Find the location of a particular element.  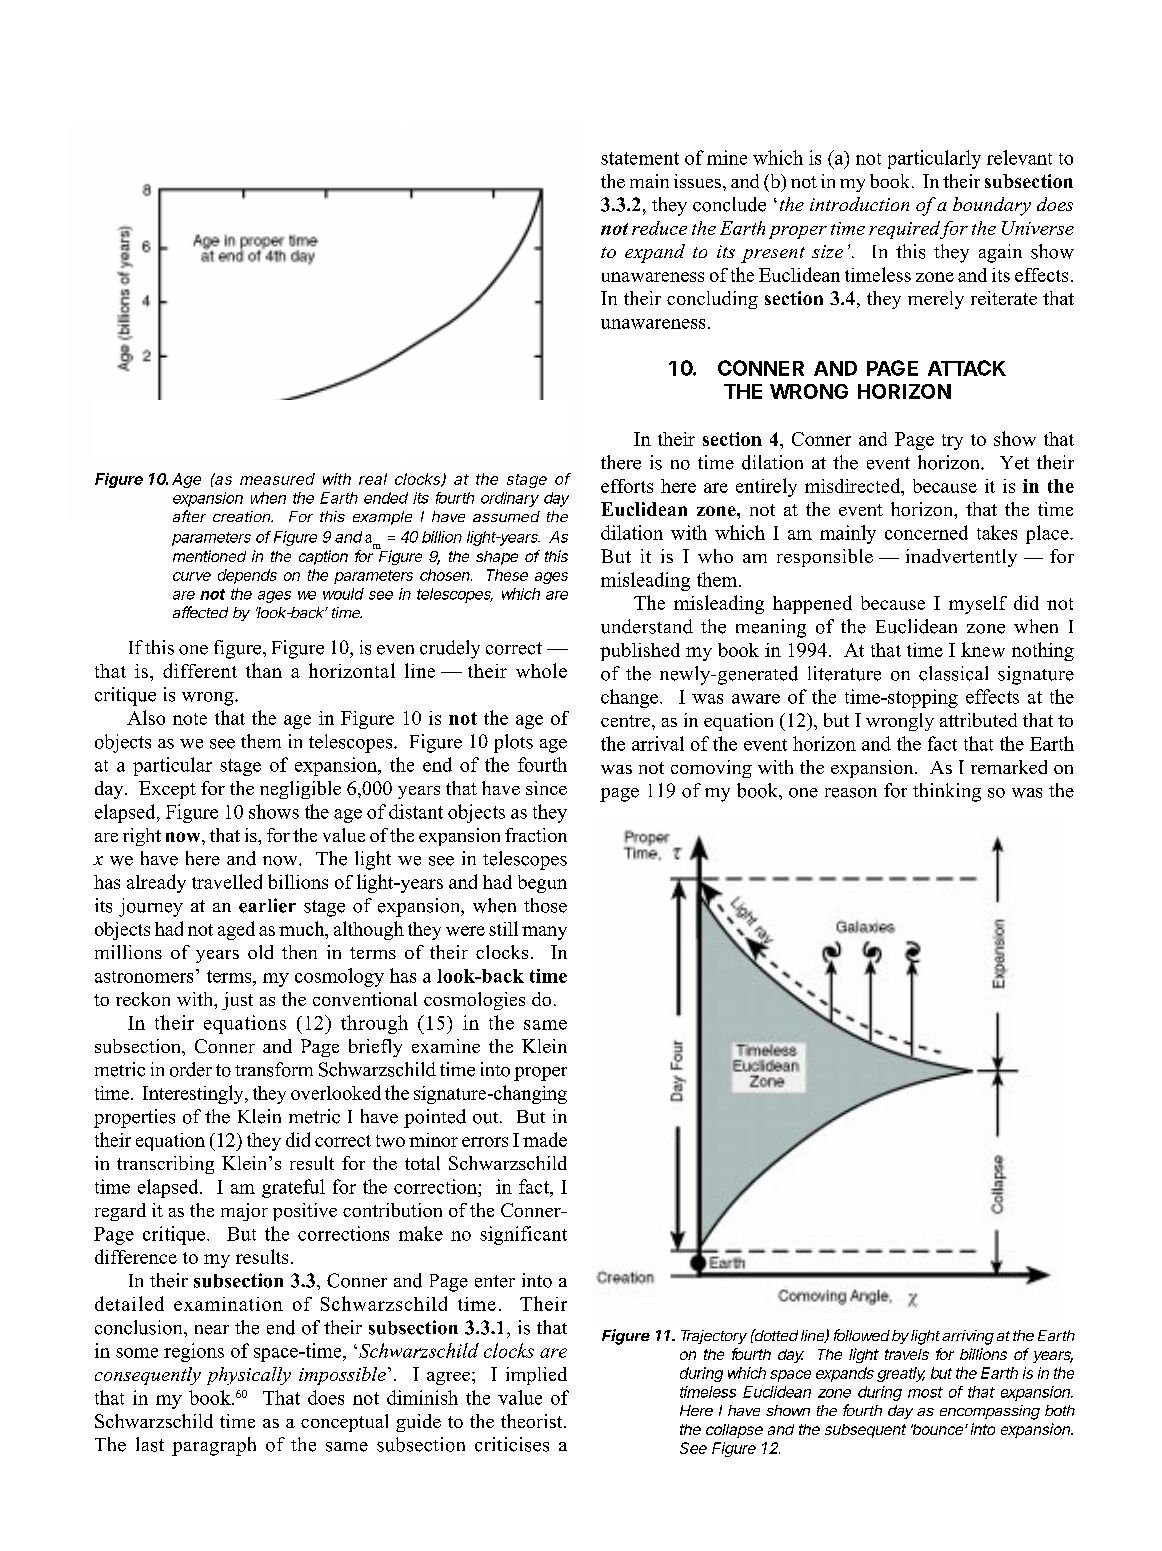

statement is located at coordinates (640, 158).
